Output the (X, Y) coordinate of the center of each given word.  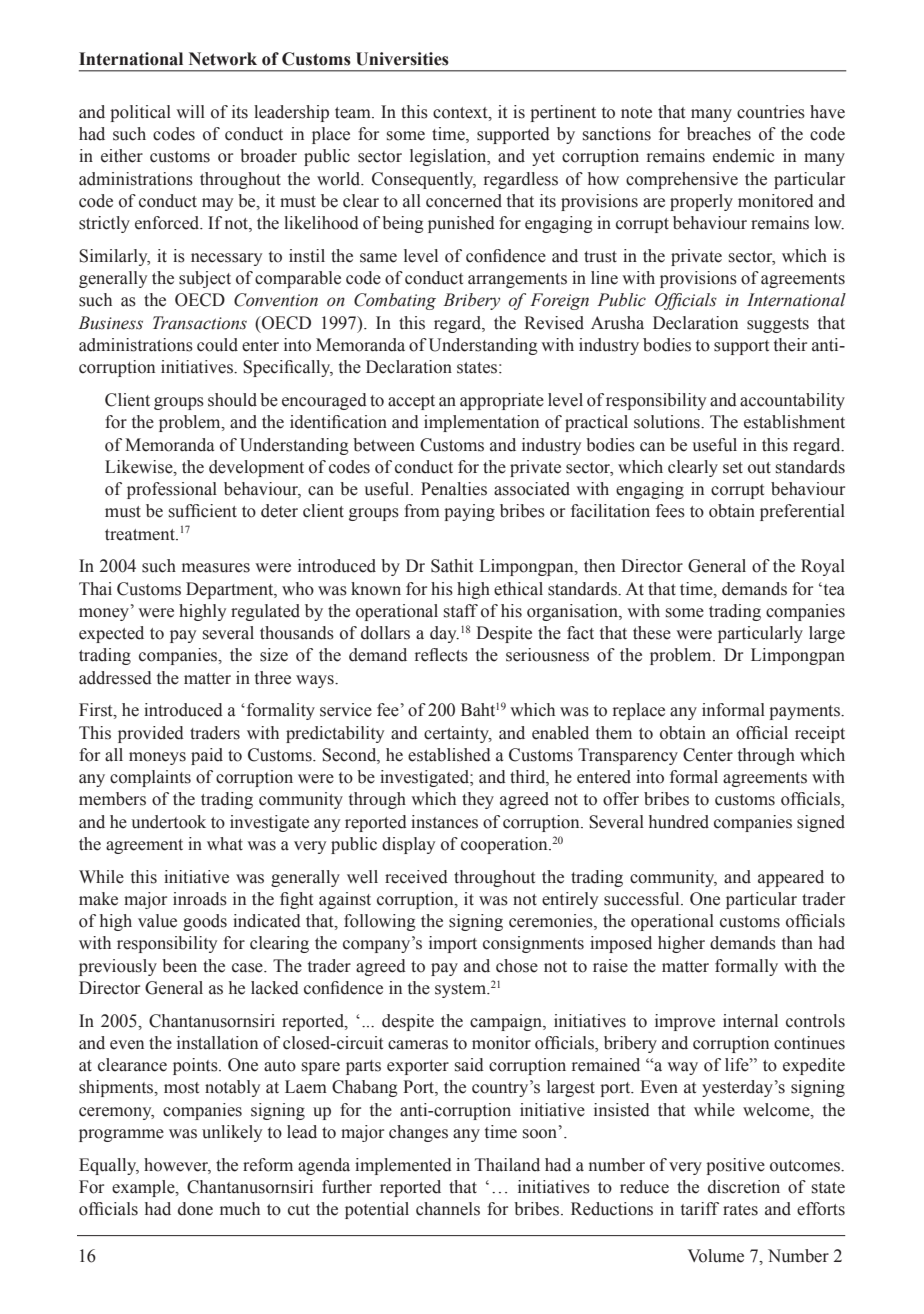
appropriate (502, 401)
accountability (792, 401)
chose (517, 966)
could (217, 345)
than (797, 943)
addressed (115, 678)
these (652, 633)
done (195, 1209)
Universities (402, 59)
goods (205, 922)
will (190, 111)
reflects (441, 655)
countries (771, 112)
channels (448, 1209)
